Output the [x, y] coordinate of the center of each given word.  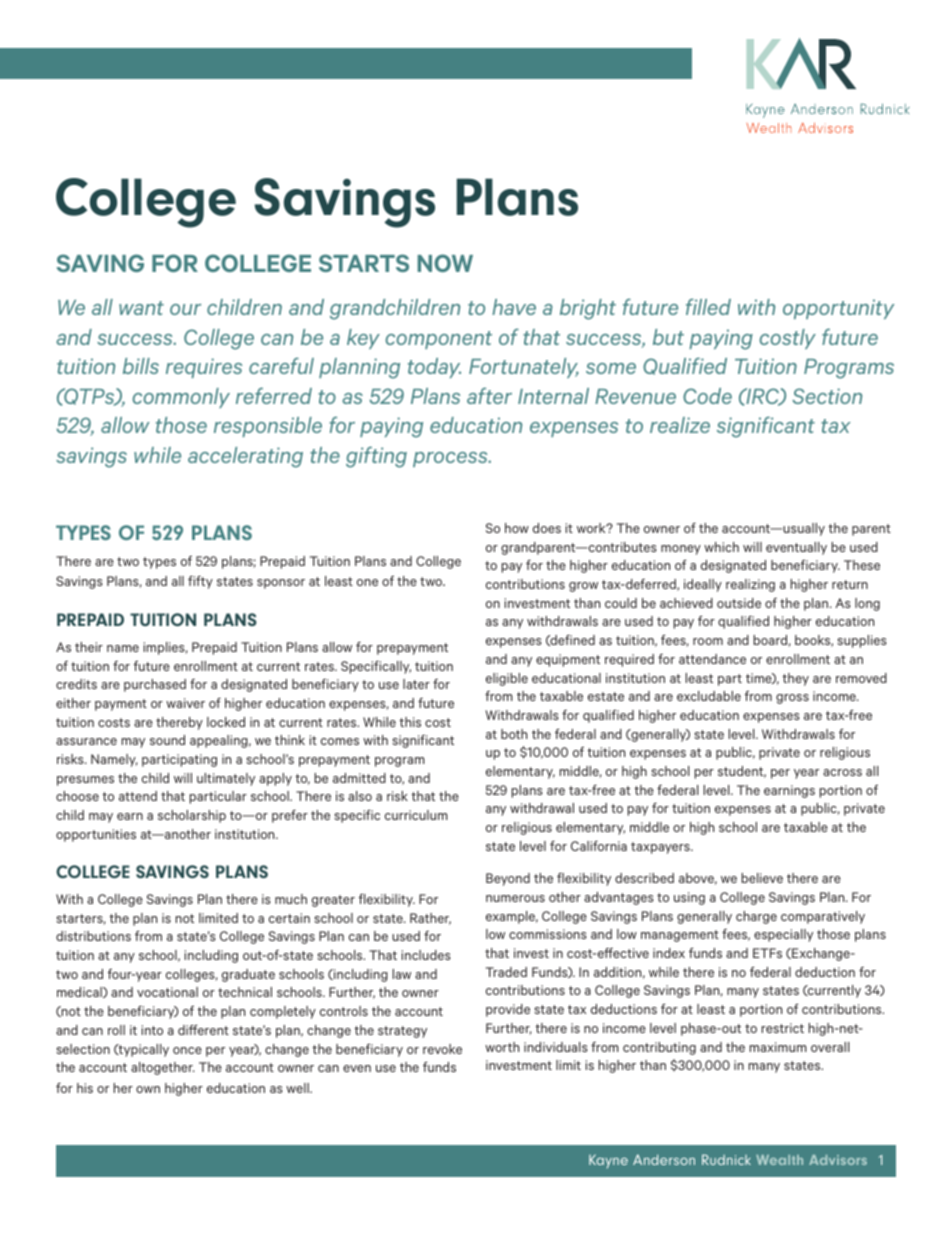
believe [762, 878]
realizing [750, 585]
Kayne [608, 1161]
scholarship [192, 816]
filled [708, 306]
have [514, 307]
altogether [163, 1068]
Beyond [508, 879]
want [141, 308]
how [517, 528]
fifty [200, 582]
